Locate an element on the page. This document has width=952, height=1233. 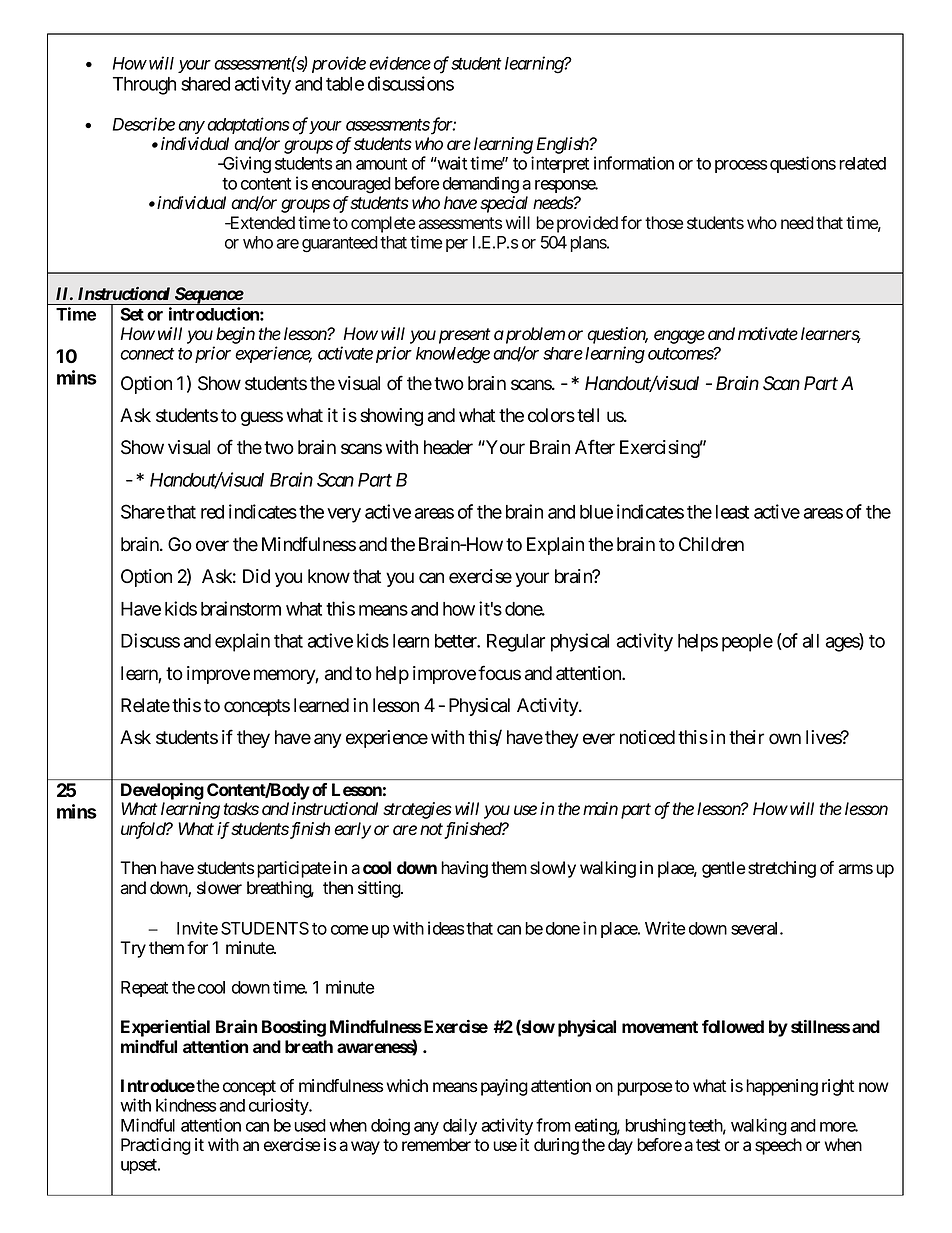
evidence is located at coordinates (400, 63).
